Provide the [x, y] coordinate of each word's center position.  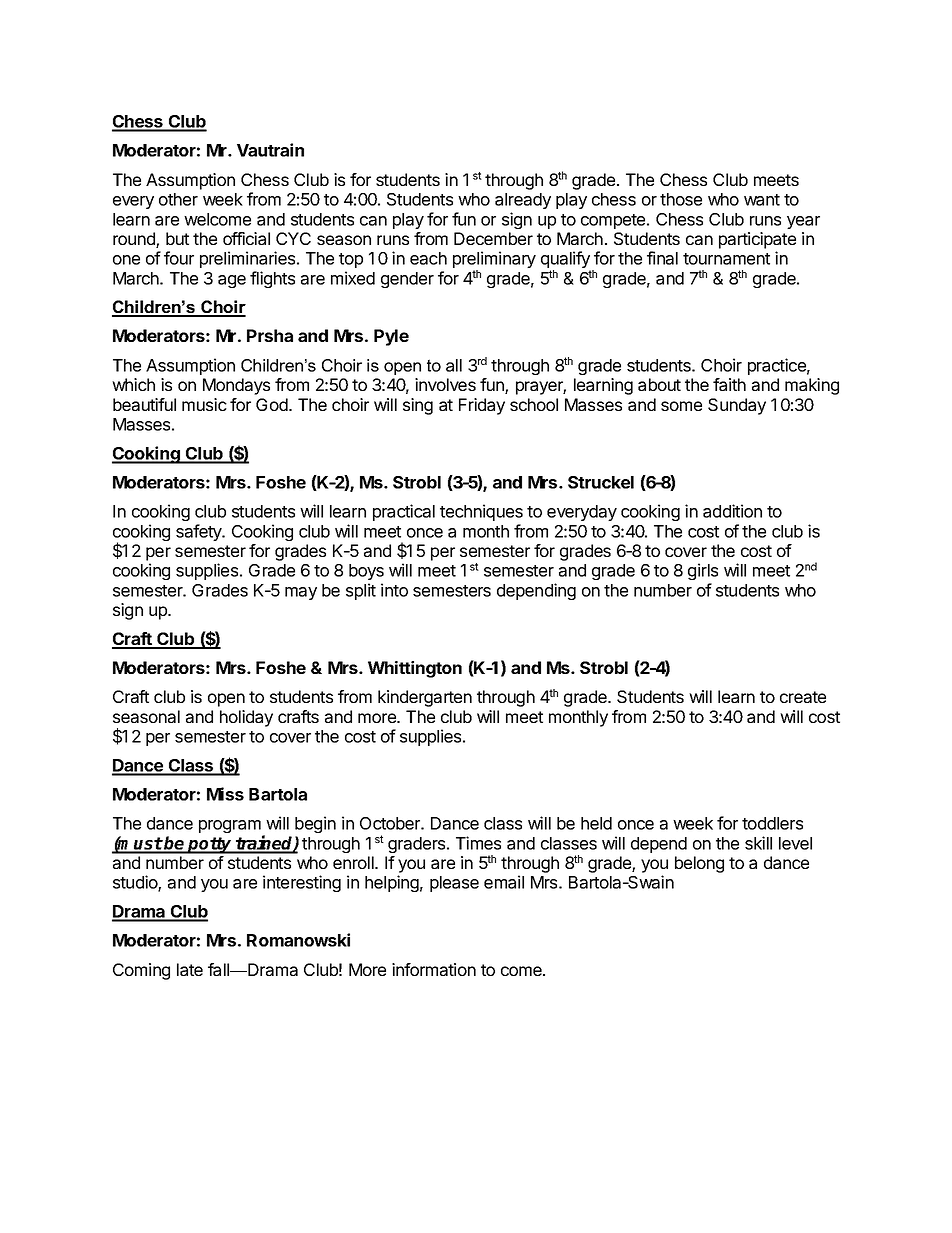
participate [757, 240]
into [394, 590]
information [434, 969]
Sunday [737, 406]
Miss [225, 794]
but [177, 238]
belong [699, 864]
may [301, 593]
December [493, 238]
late [190, 969]
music [204, 404]
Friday [482, 406]
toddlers [772, 823]
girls [703, 571]
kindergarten [425, 698]
